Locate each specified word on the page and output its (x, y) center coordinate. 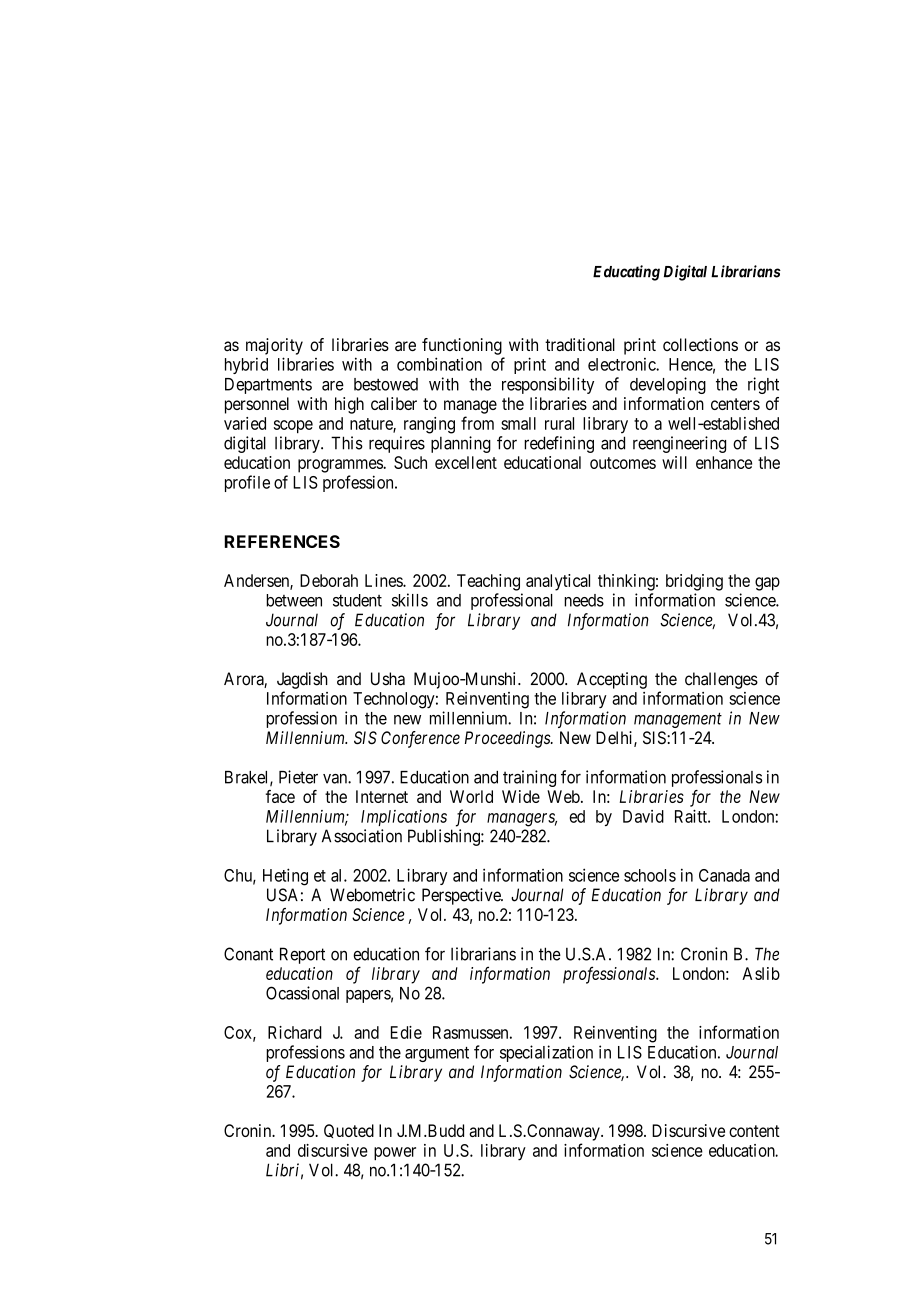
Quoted (349, 1131)
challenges (721, 680)
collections (700, 344)
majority (274, 346)
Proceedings (508, 739)
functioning (462, 346)
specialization (546, 1053)
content (754, 1131)
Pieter (298, 777)
